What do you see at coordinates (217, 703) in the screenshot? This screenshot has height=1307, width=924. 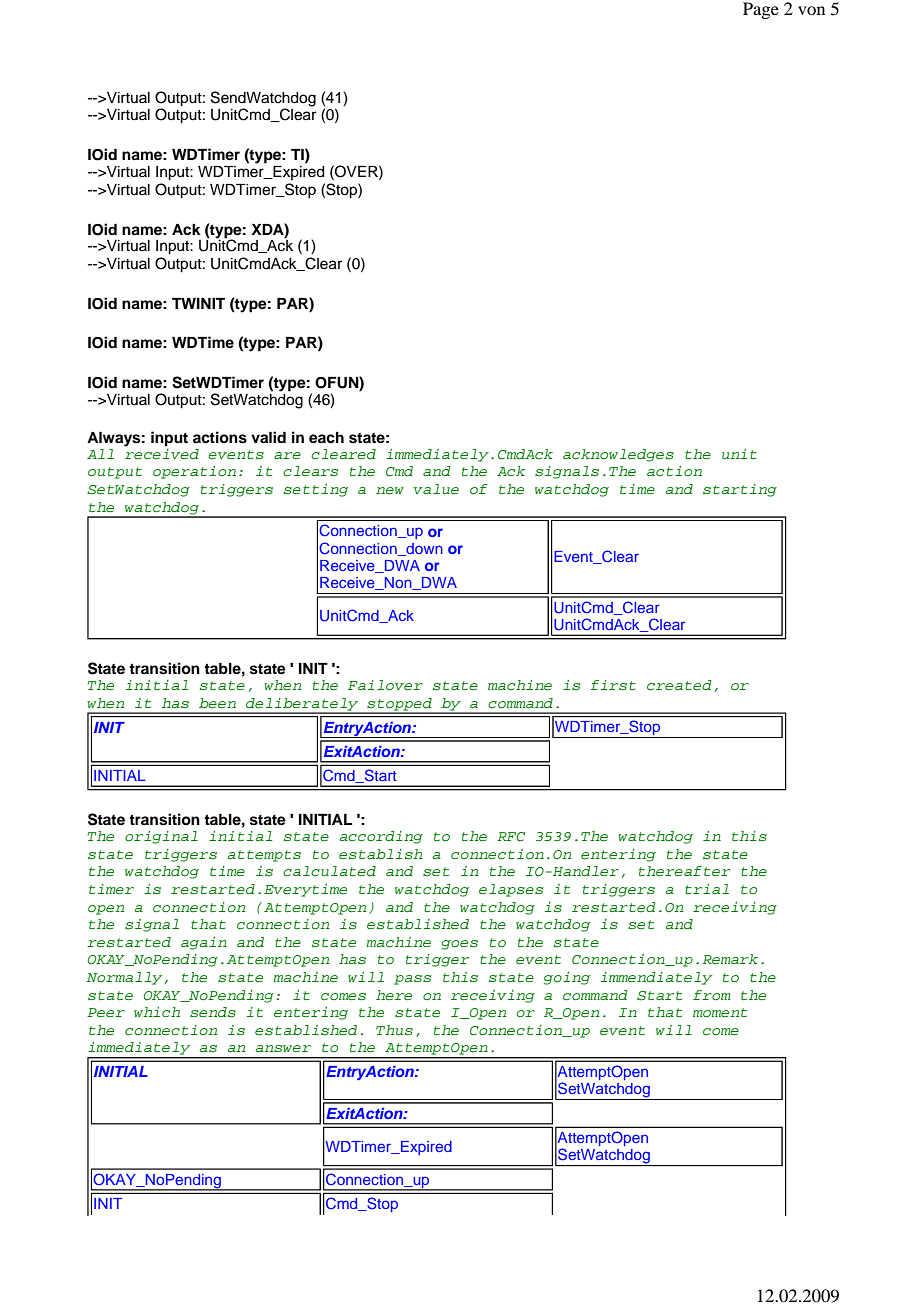 I see `been` at bounding box center [217, 703].
